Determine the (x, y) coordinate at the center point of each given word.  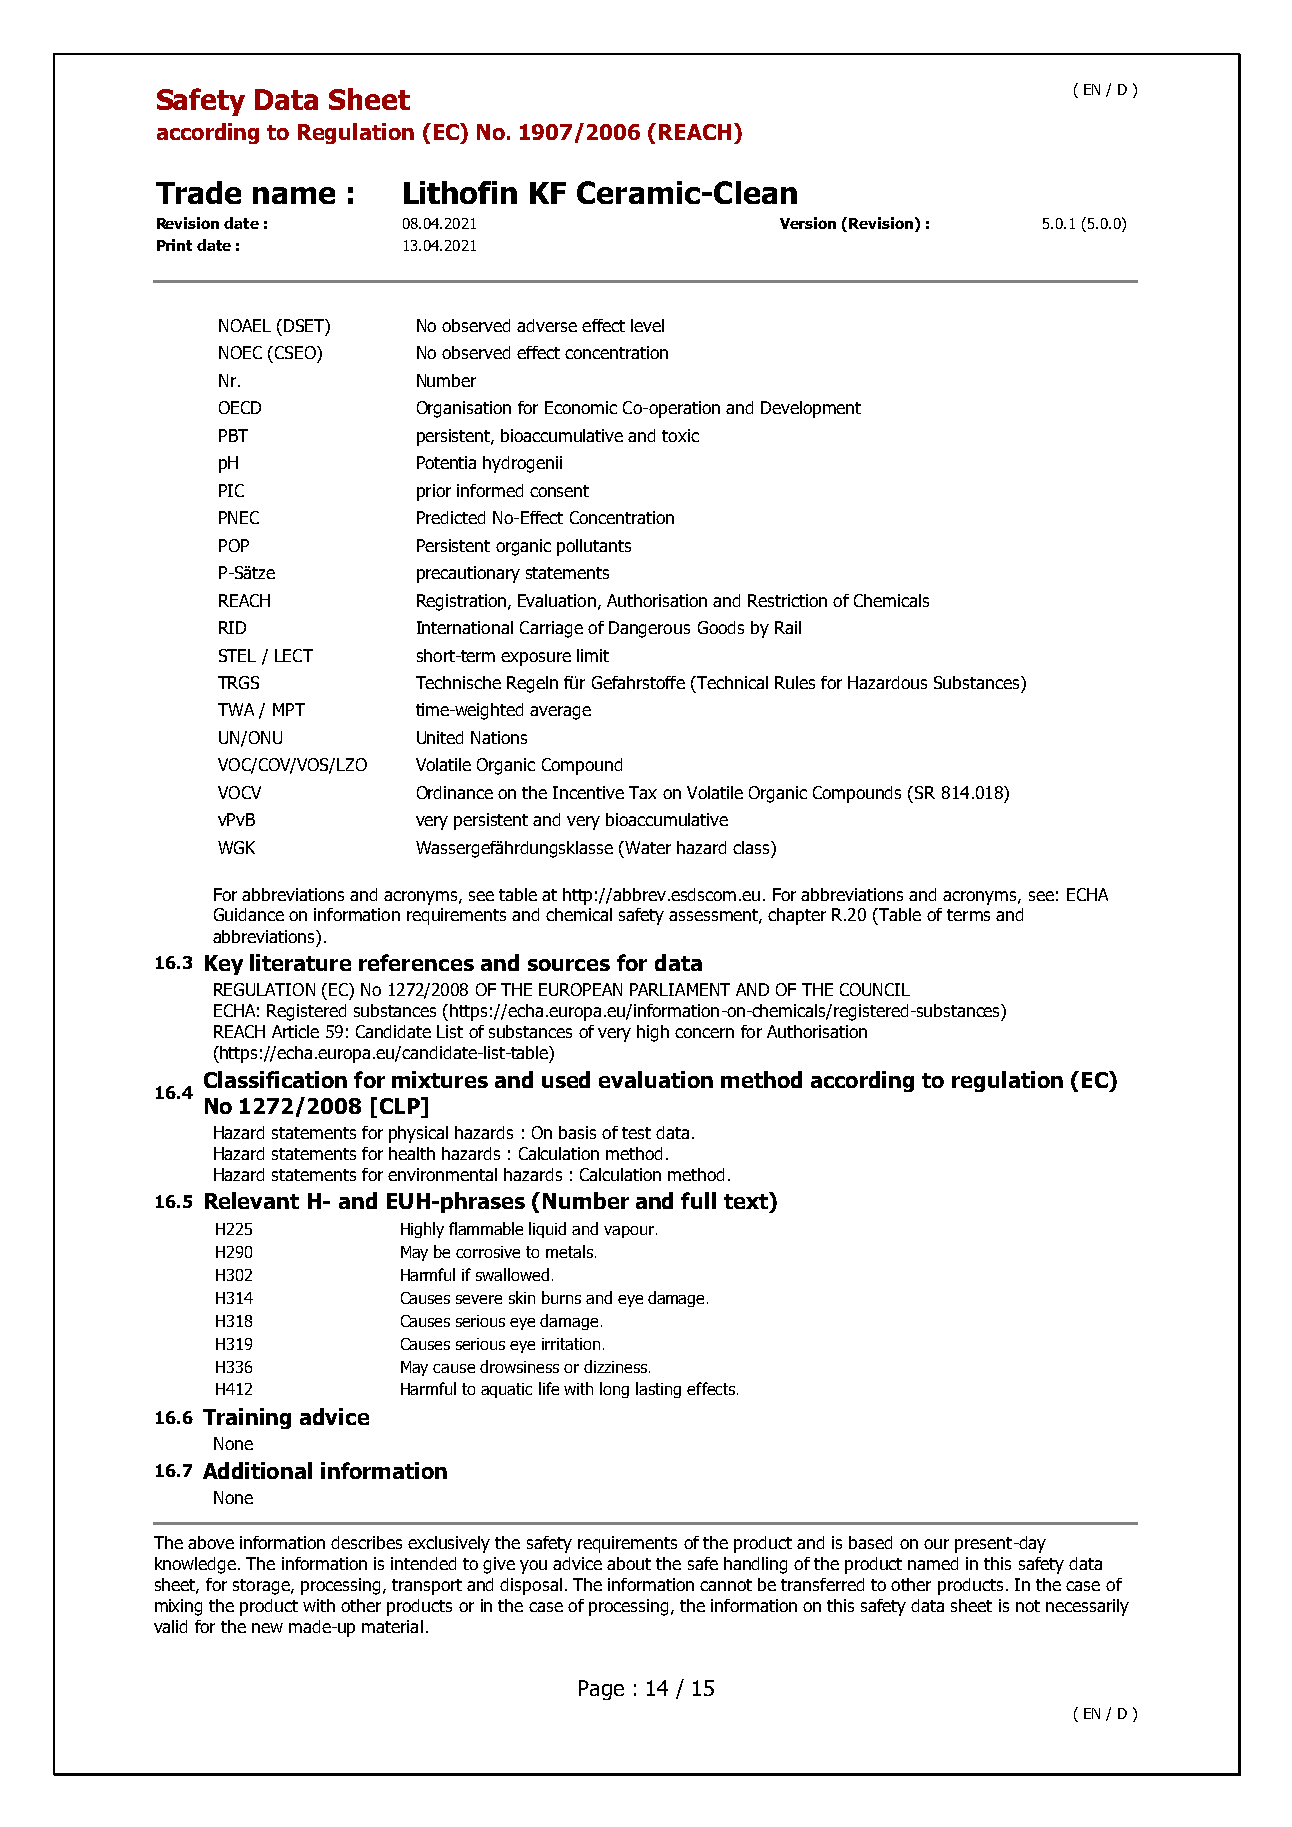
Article (295, 1031)
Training (247, 1418)
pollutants (594, 547)
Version (808, 223)
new (267, 1628)
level (647, 325)
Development (811, 409)
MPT (289, 709)
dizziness (615, 1366)
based (870, 1542)
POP (234, 545)
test (636, 1133)
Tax (643, 792)
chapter (797, 916)
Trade (198, 192)
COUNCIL (875, 989)
